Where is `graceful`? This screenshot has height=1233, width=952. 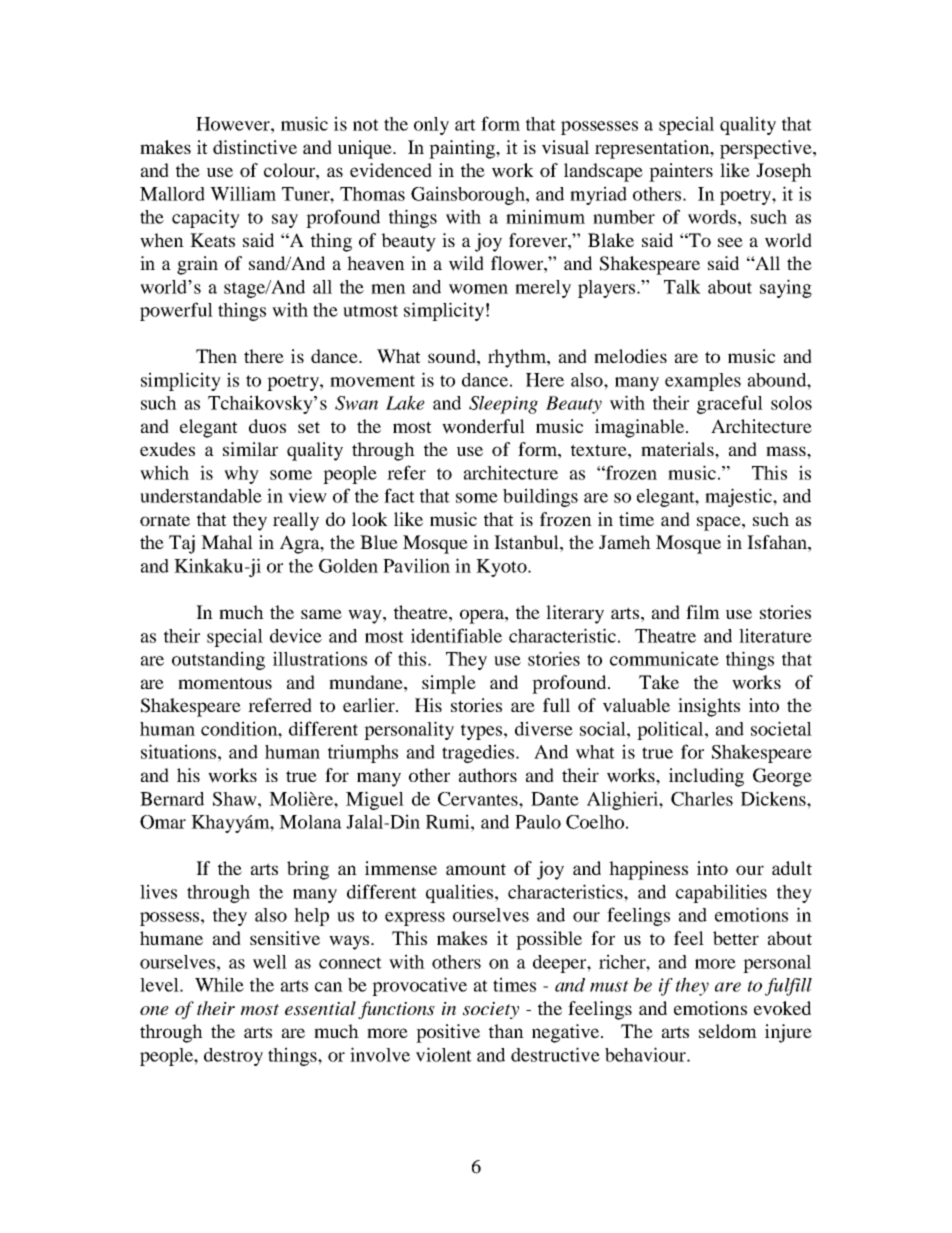
graceful is located at coordinates (730, 404).
